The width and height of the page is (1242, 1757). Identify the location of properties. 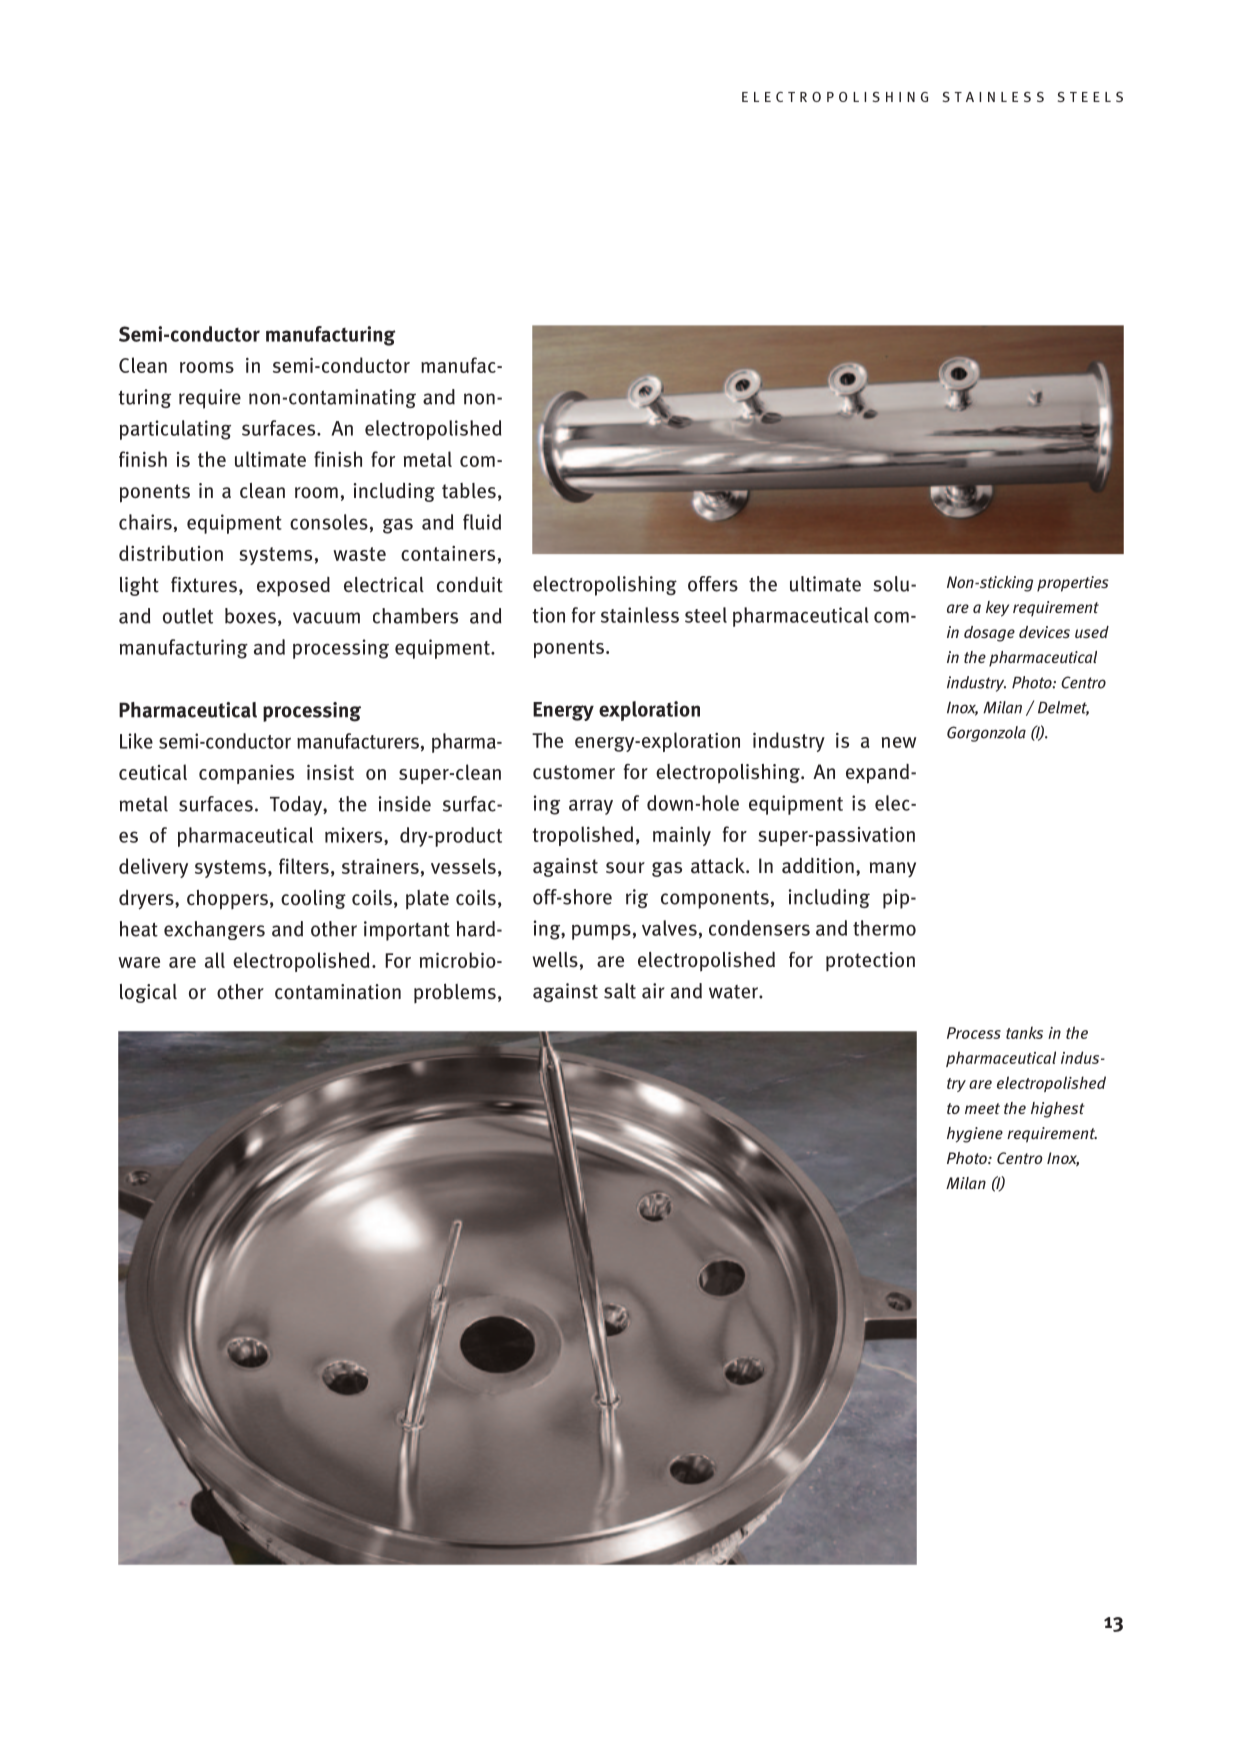
(1073, 584).
